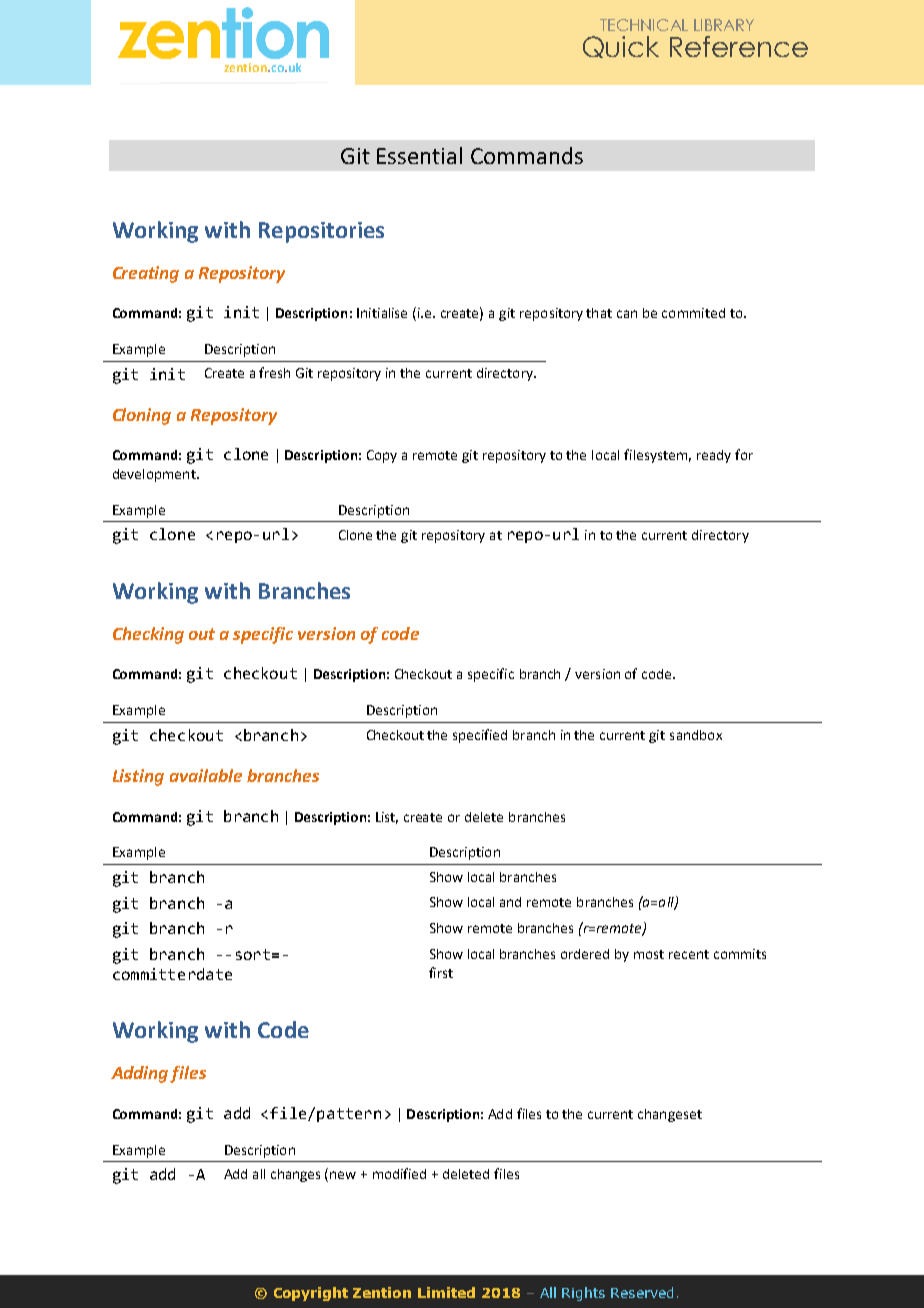 The width and height of the screenshot is (924, 1308). Describe the element at coordinates (343, 1175) in the screenshot. I see `new` at that location.
